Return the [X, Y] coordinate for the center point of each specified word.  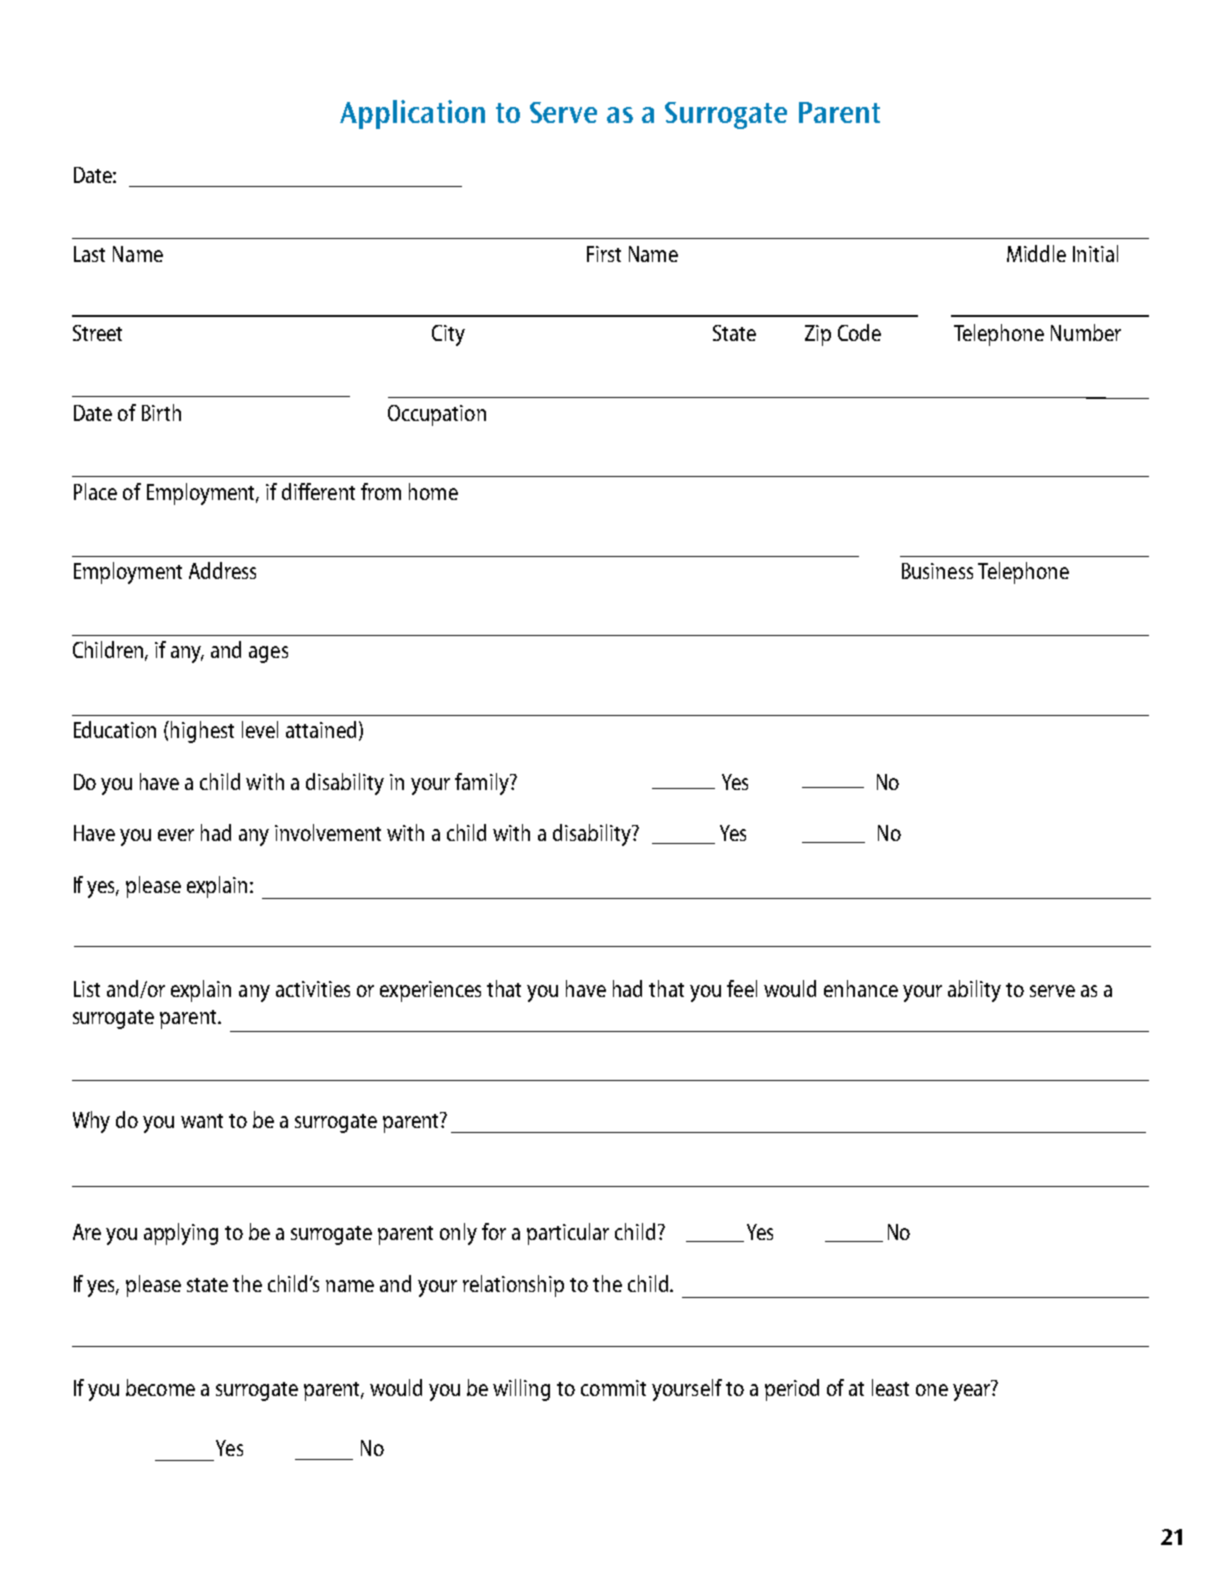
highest [202, 732]
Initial [1095, 253]
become [160, 1387]
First [604, 254]
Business [937, 571]
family [483, 784]
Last [89, 254]
